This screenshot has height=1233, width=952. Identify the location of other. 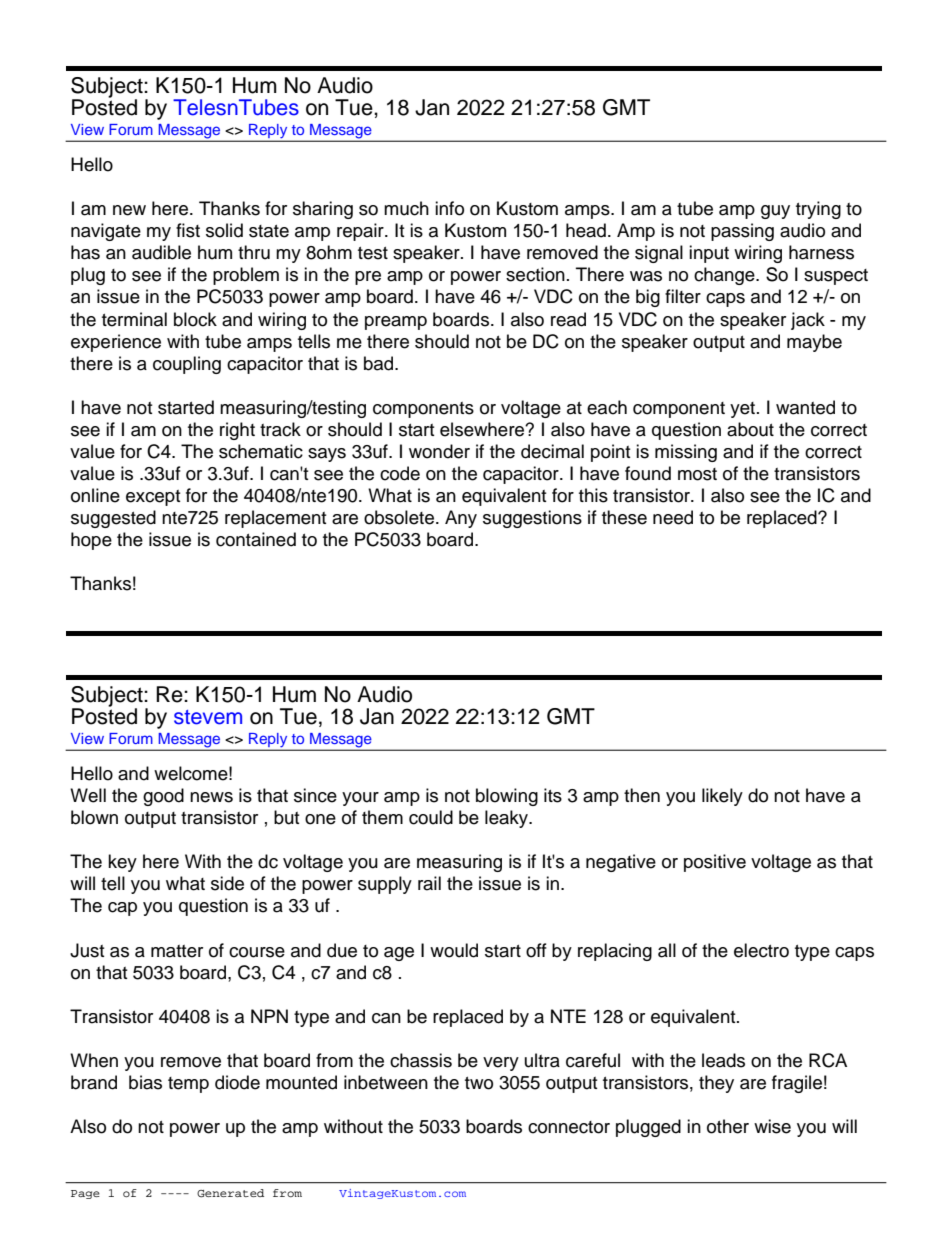
(728, 1126).
